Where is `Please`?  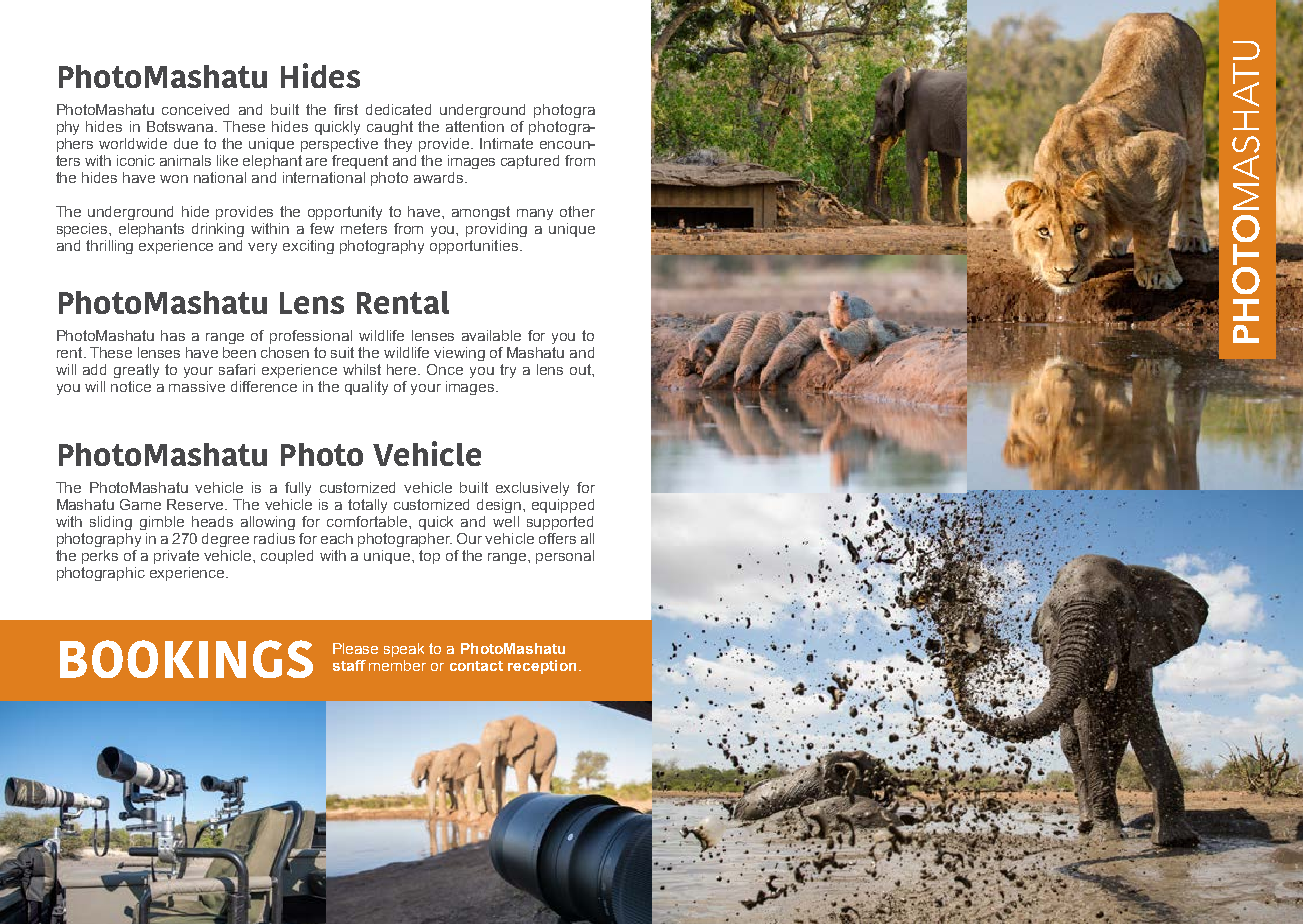
Please is located at coordinates (355, 648).
